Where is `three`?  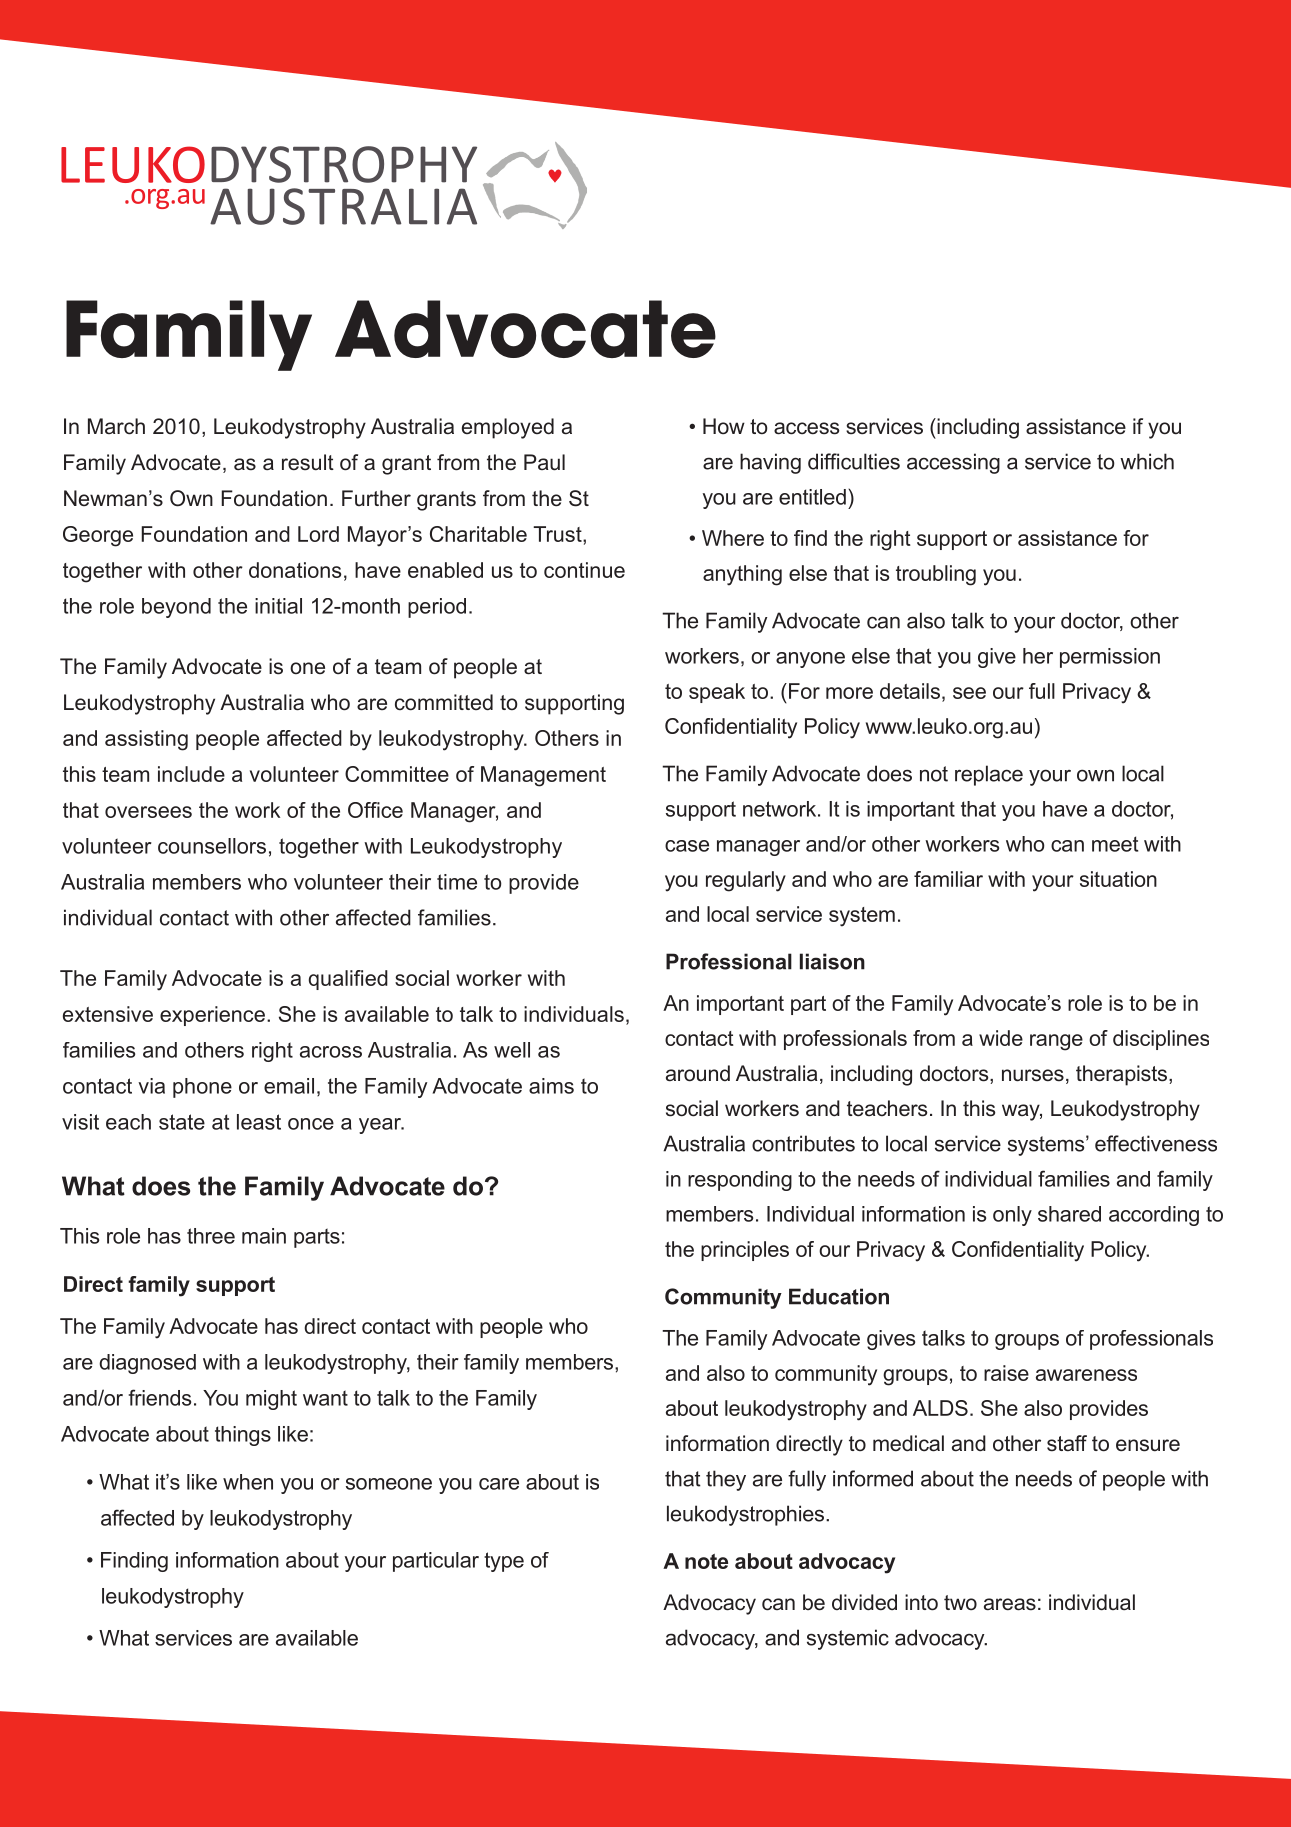
three is located at coordinates (211, 1236).
